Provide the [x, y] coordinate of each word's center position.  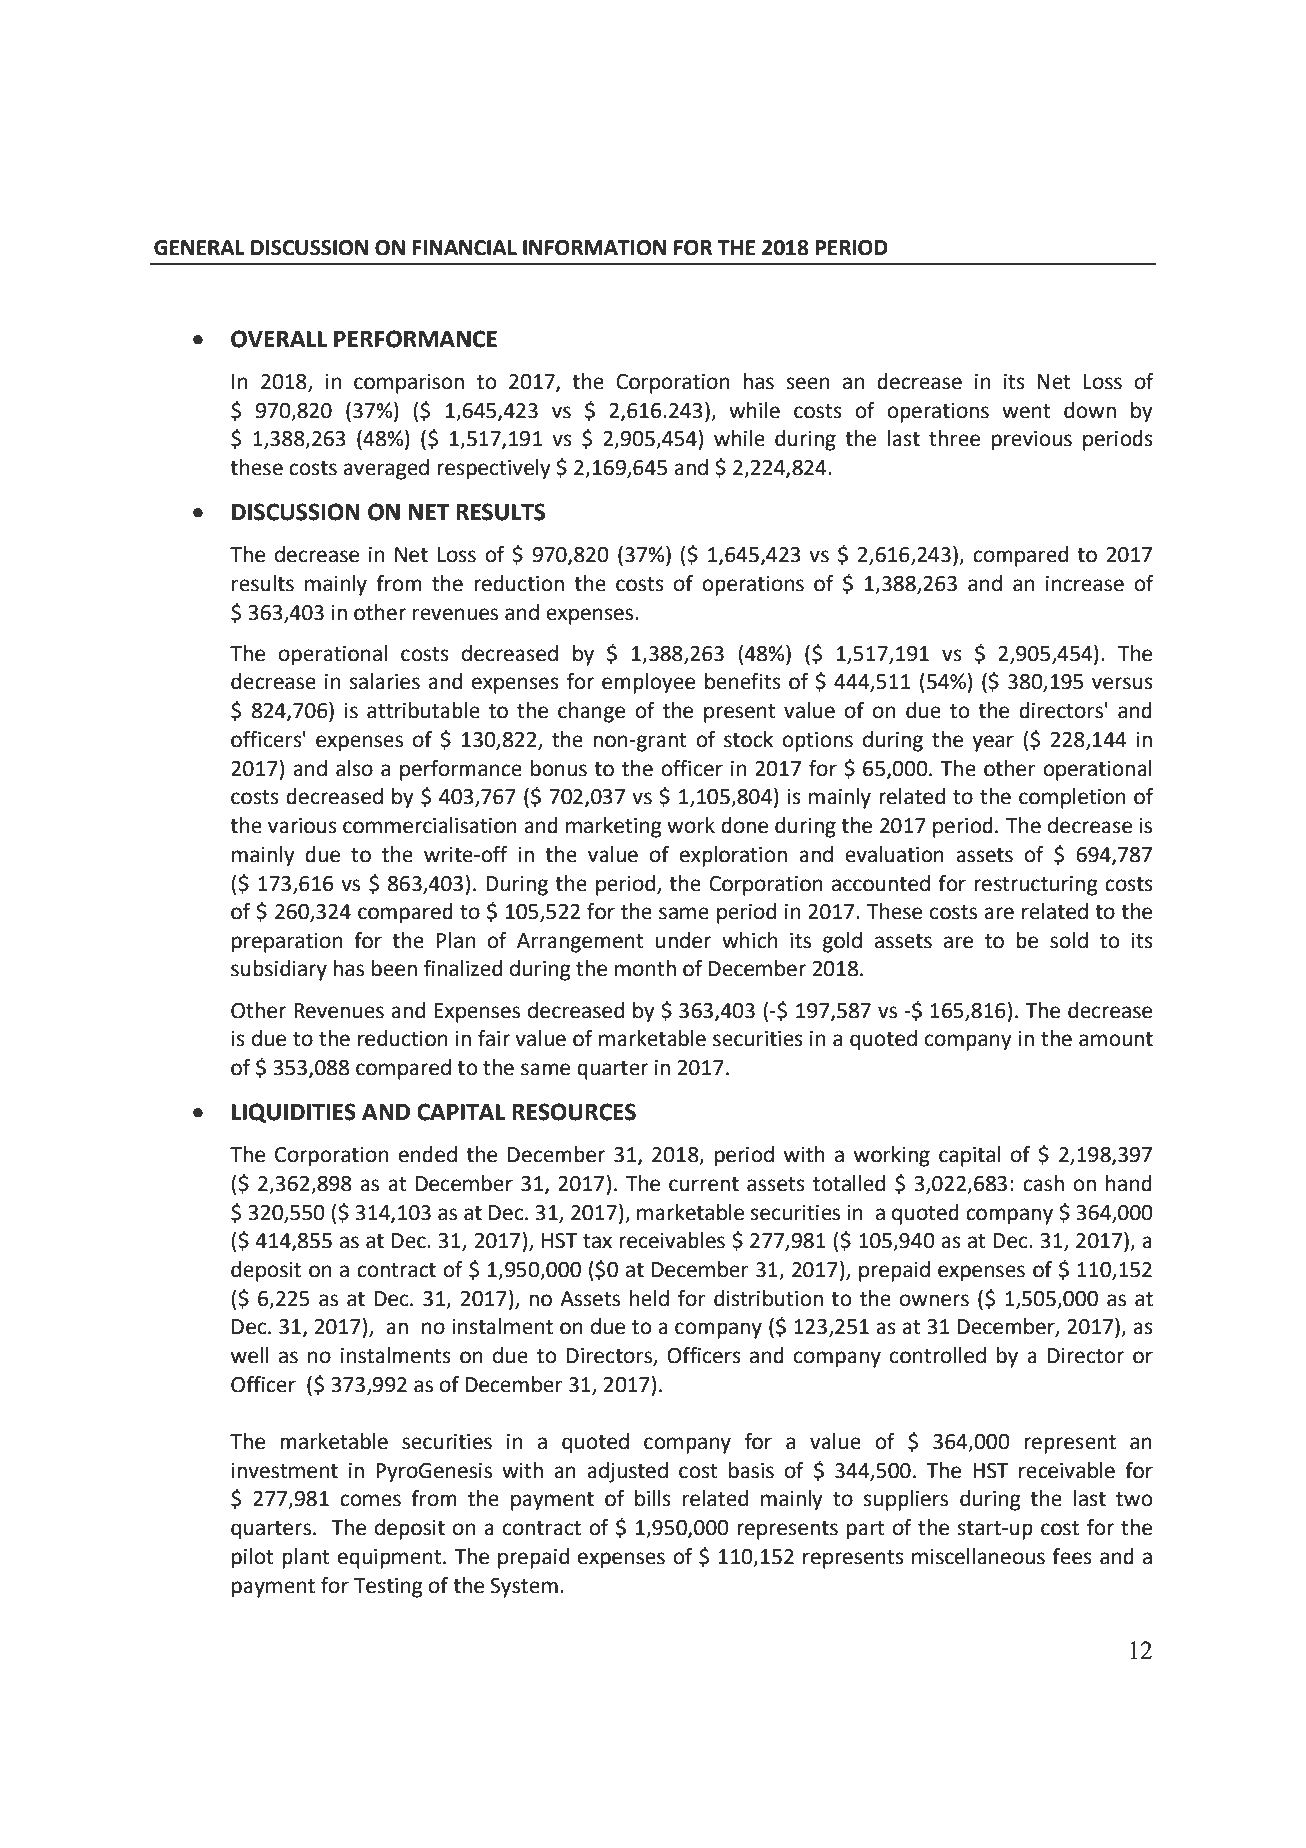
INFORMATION [594, 248]
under [683, 940]
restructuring [1035, 886]
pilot [253, 1558]
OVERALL [279, 339]
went [1026, 411]
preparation [287, 943]
